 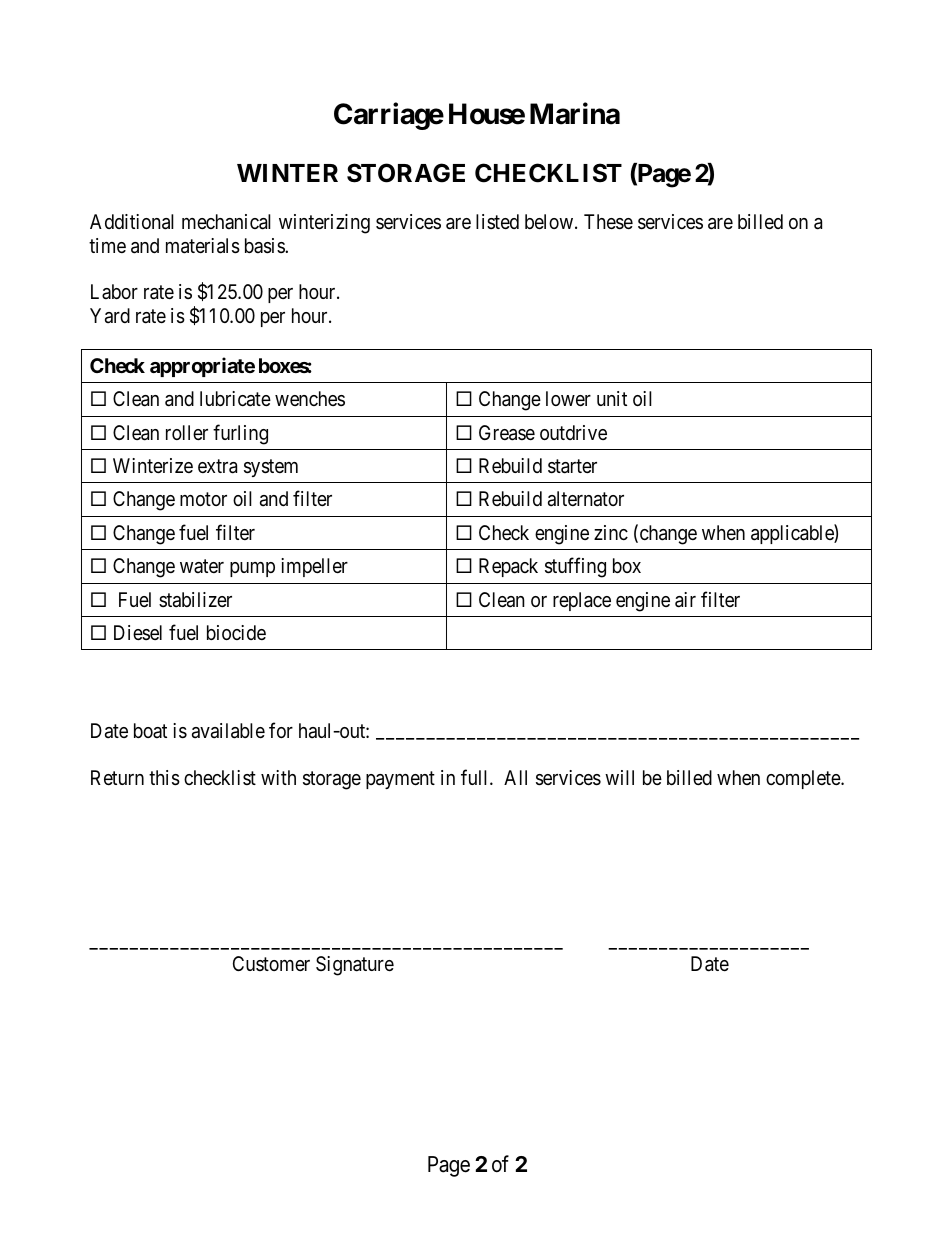 What do you see at coordinates (608, 222) in the screenshot?
I see `These` at bounding box center [608, 222].
